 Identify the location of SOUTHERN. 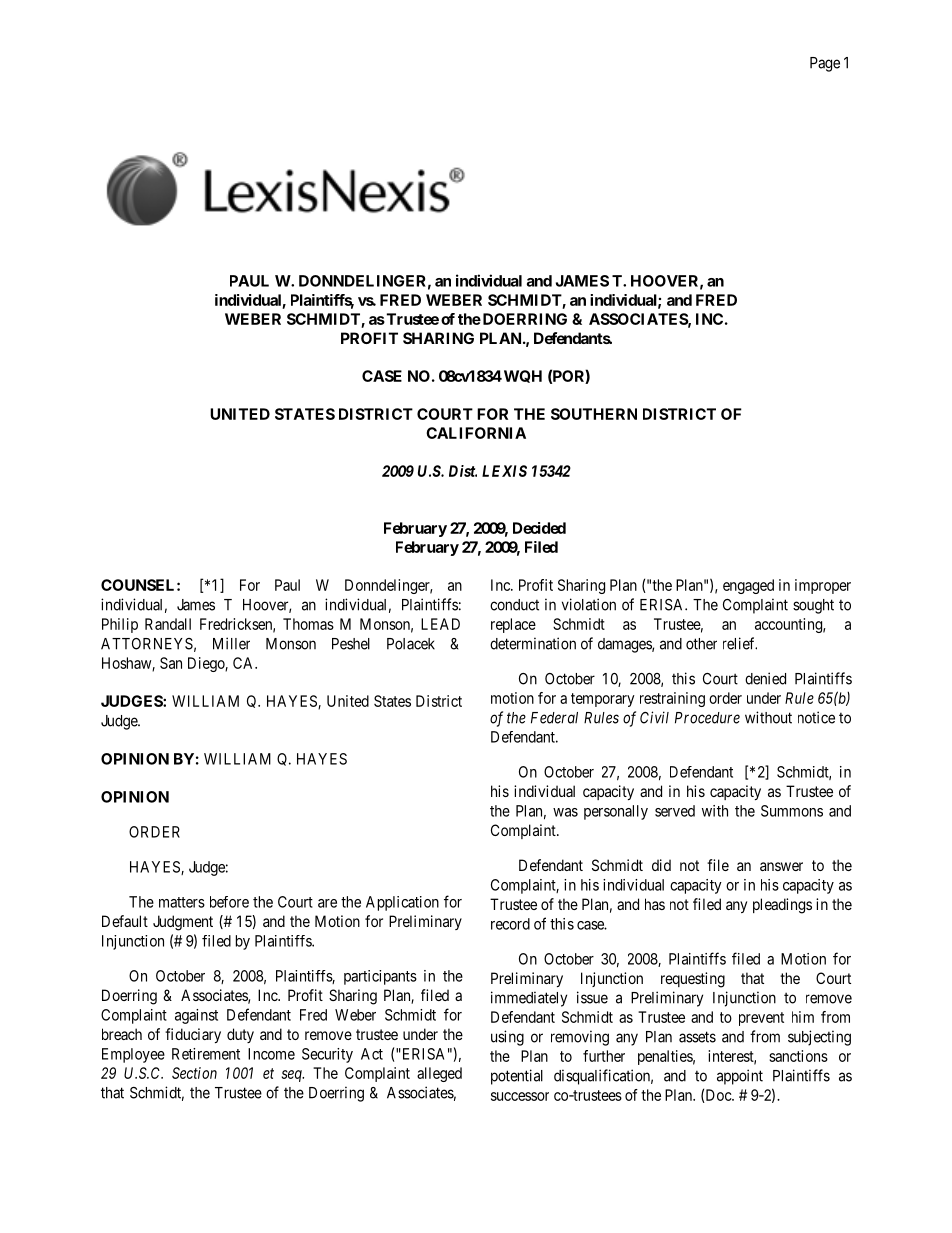
(594, 414).
